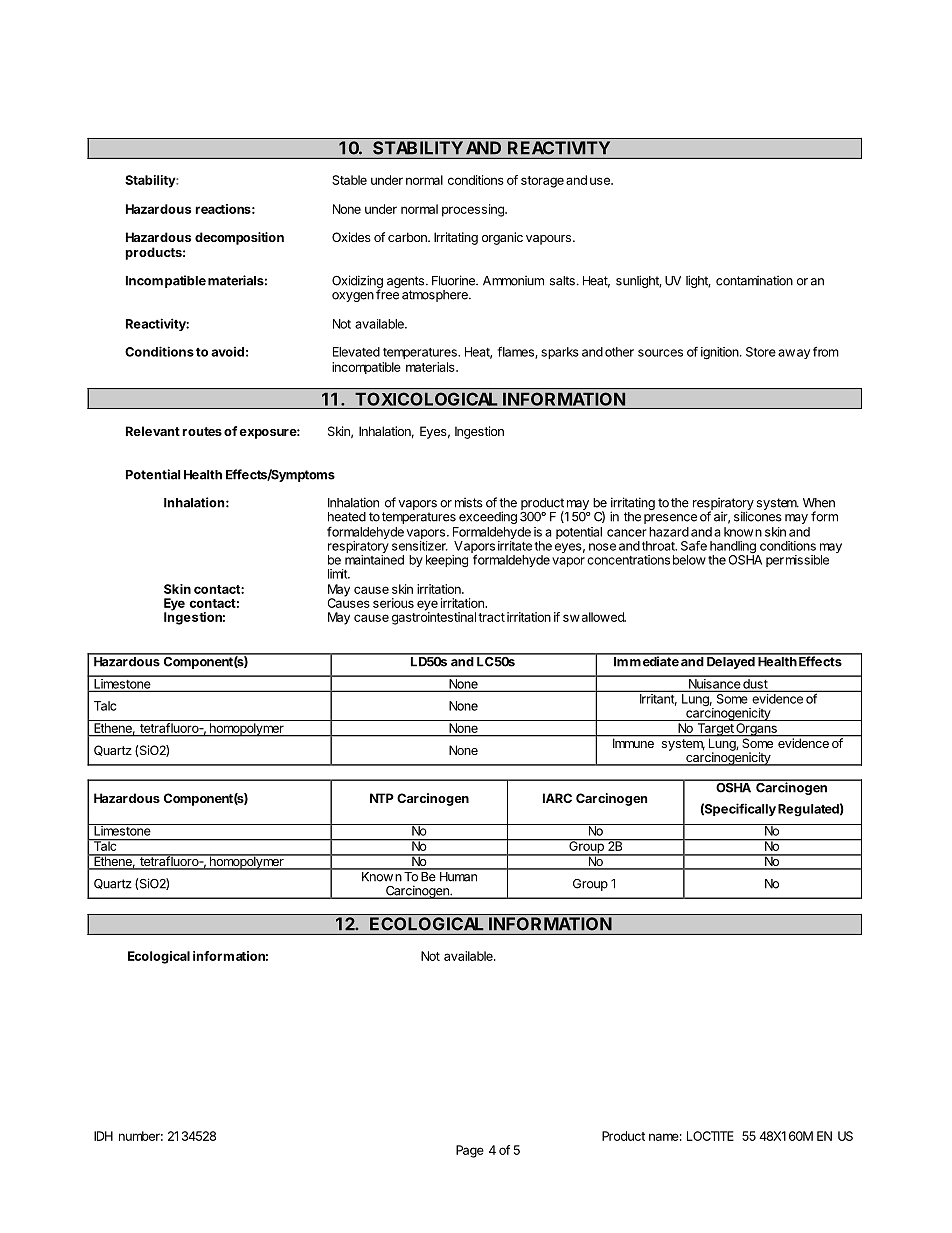 This image has height=1233, width=952. I want to click on mists, so click(469, 502).
